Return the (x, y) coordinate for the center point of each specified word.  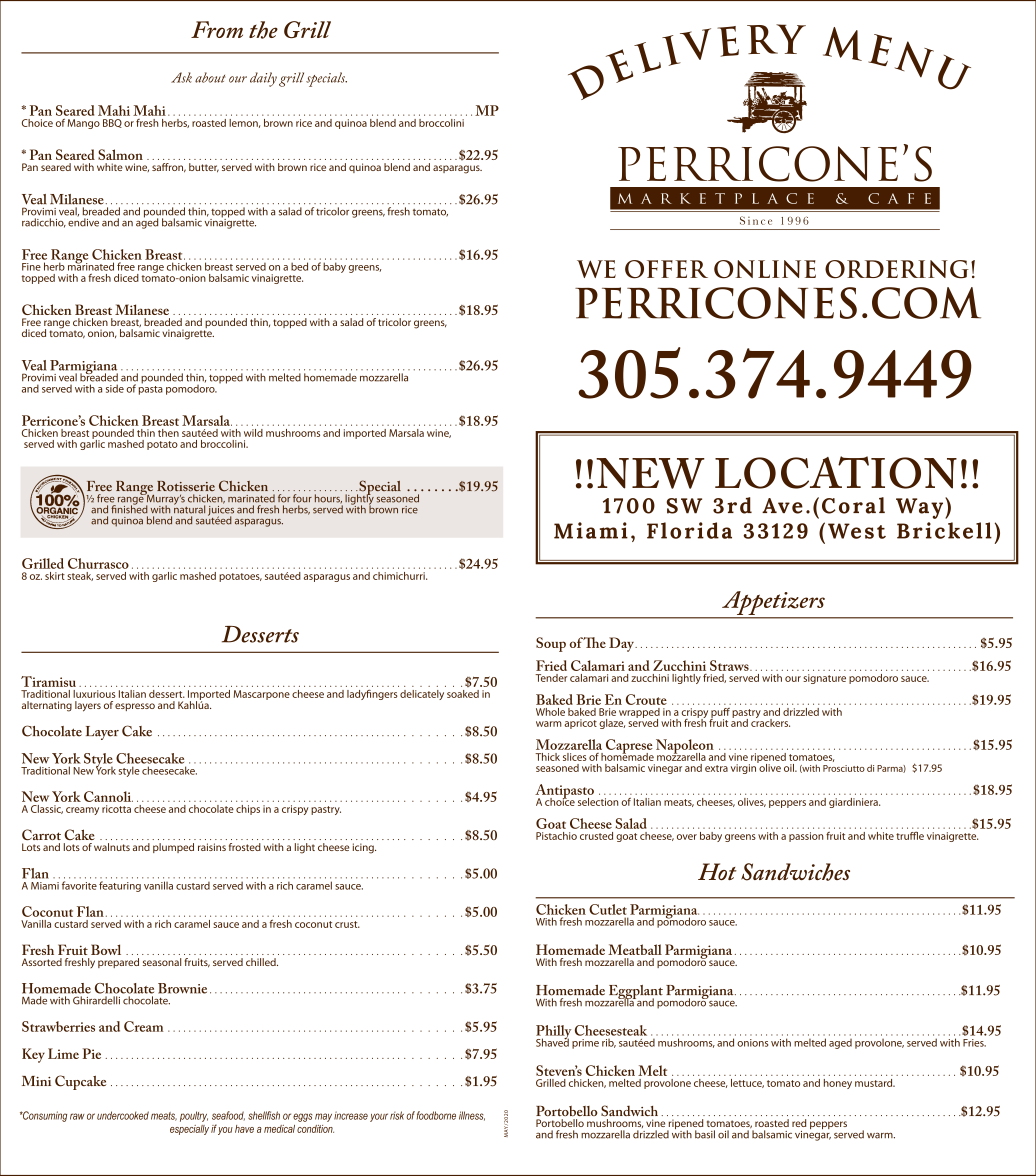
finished (129, 508)
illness (472, 1116)
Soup (551, 644)
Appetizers (773, 603)
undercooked (123, 1115)
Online (765, 269)
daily (263, 79)
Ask (181, 77)
